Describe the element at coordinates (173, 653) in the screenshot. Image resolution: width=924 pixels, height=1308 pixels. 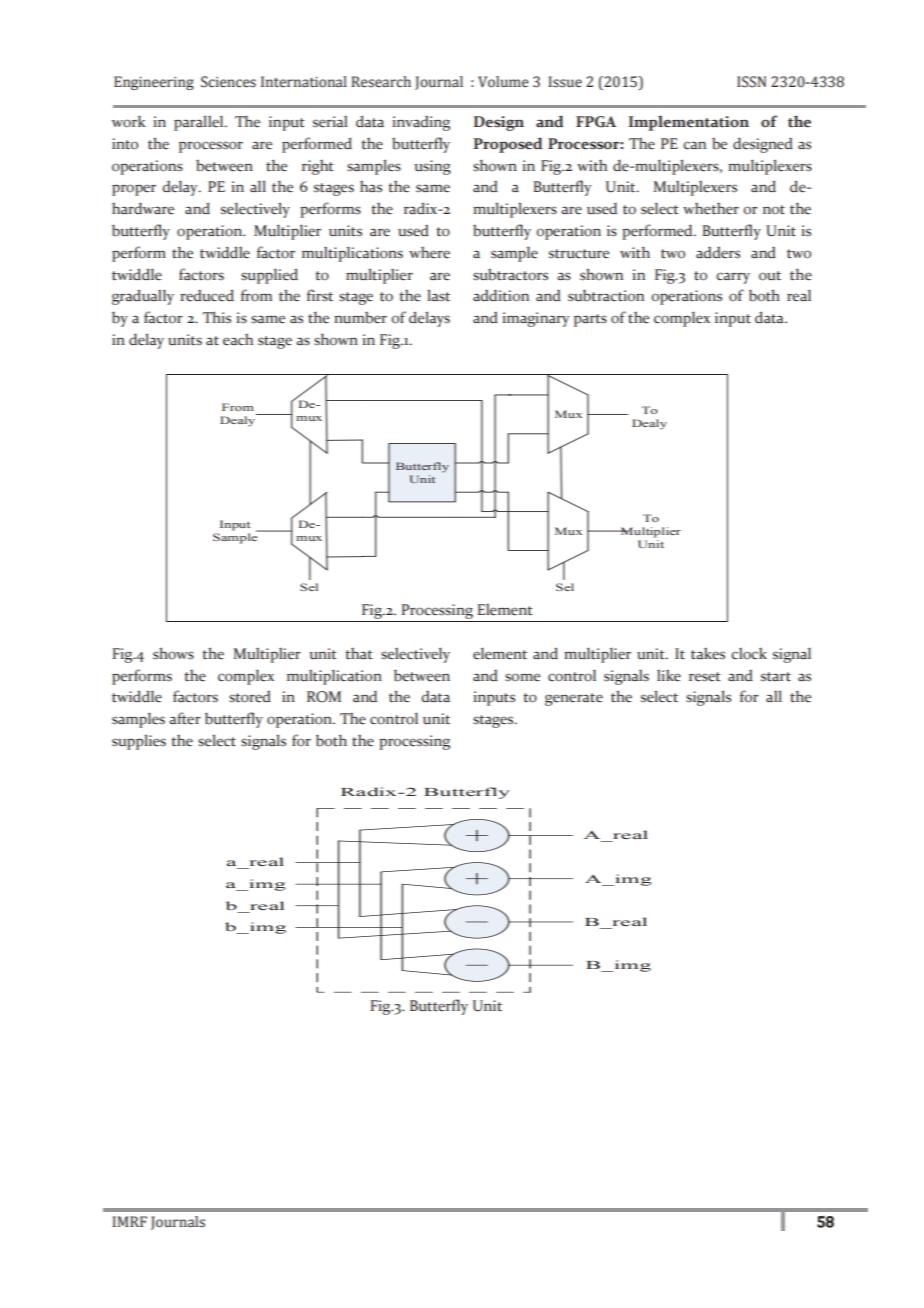
I see `shows` at that location.
